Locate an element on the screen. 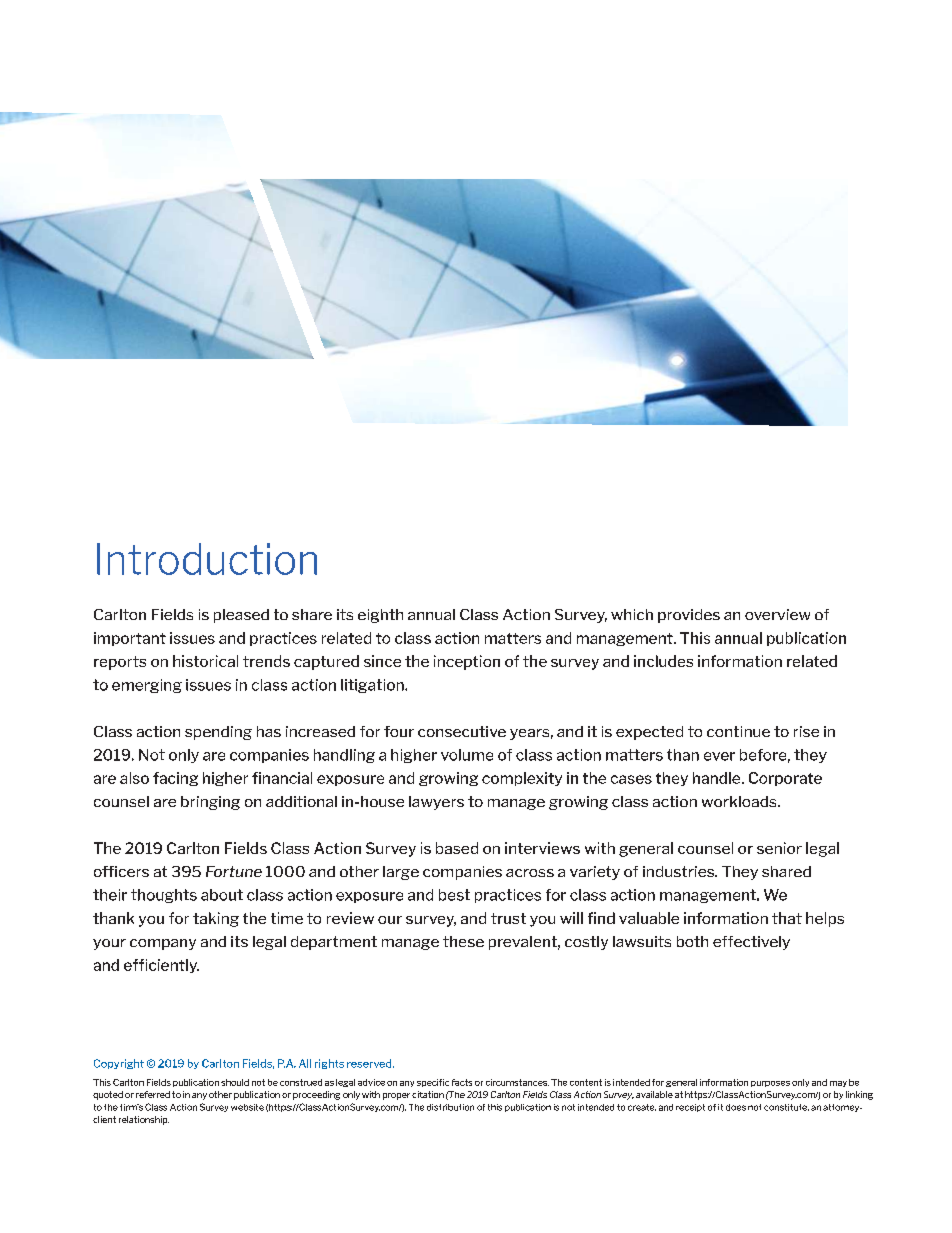 Image resolution: width=952 pixels, height=1233 pixels. complexity is located at coordinates (522, 779).
